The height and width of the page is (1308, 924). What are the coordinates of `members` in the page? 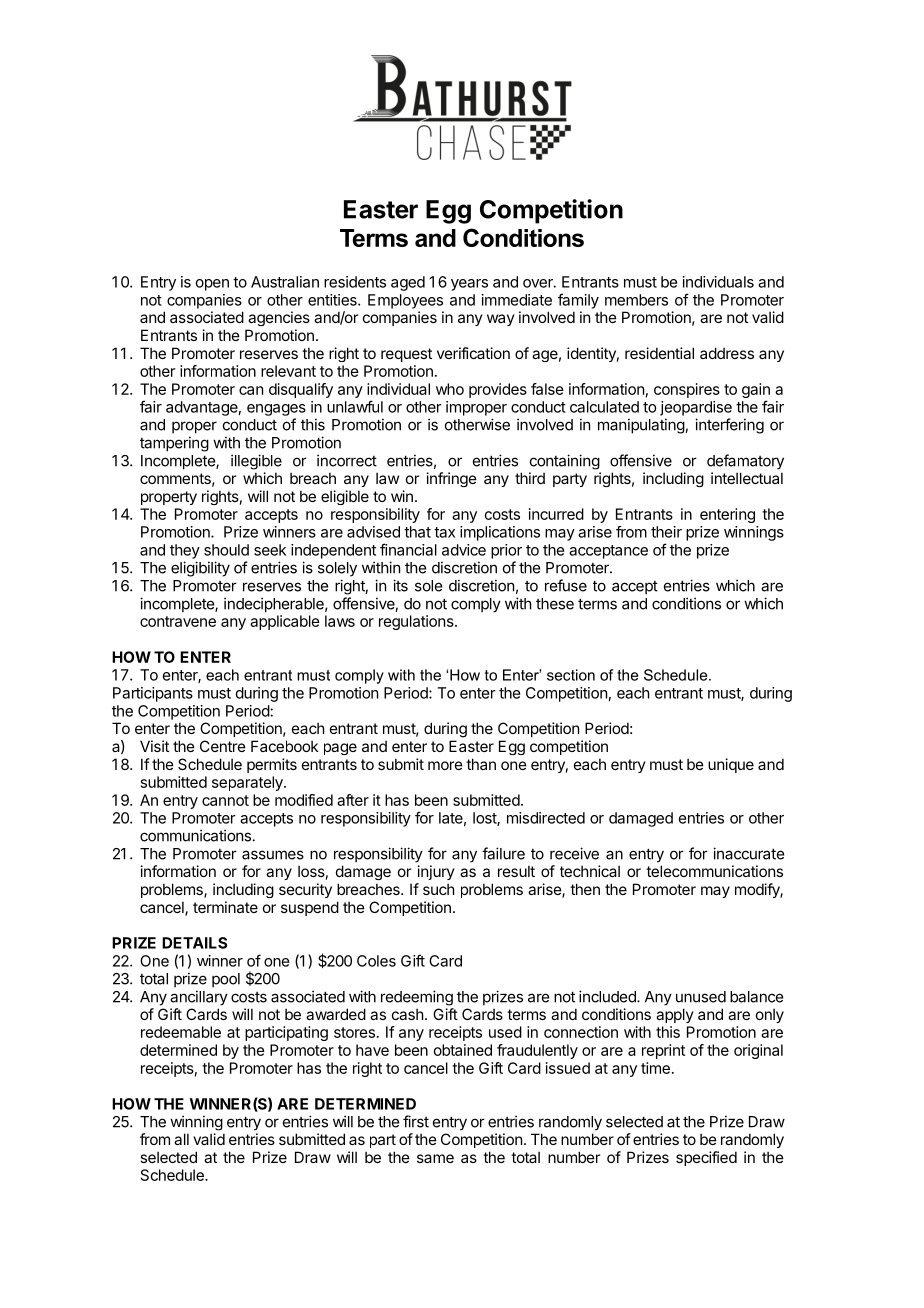 It's located at (636, 300).
